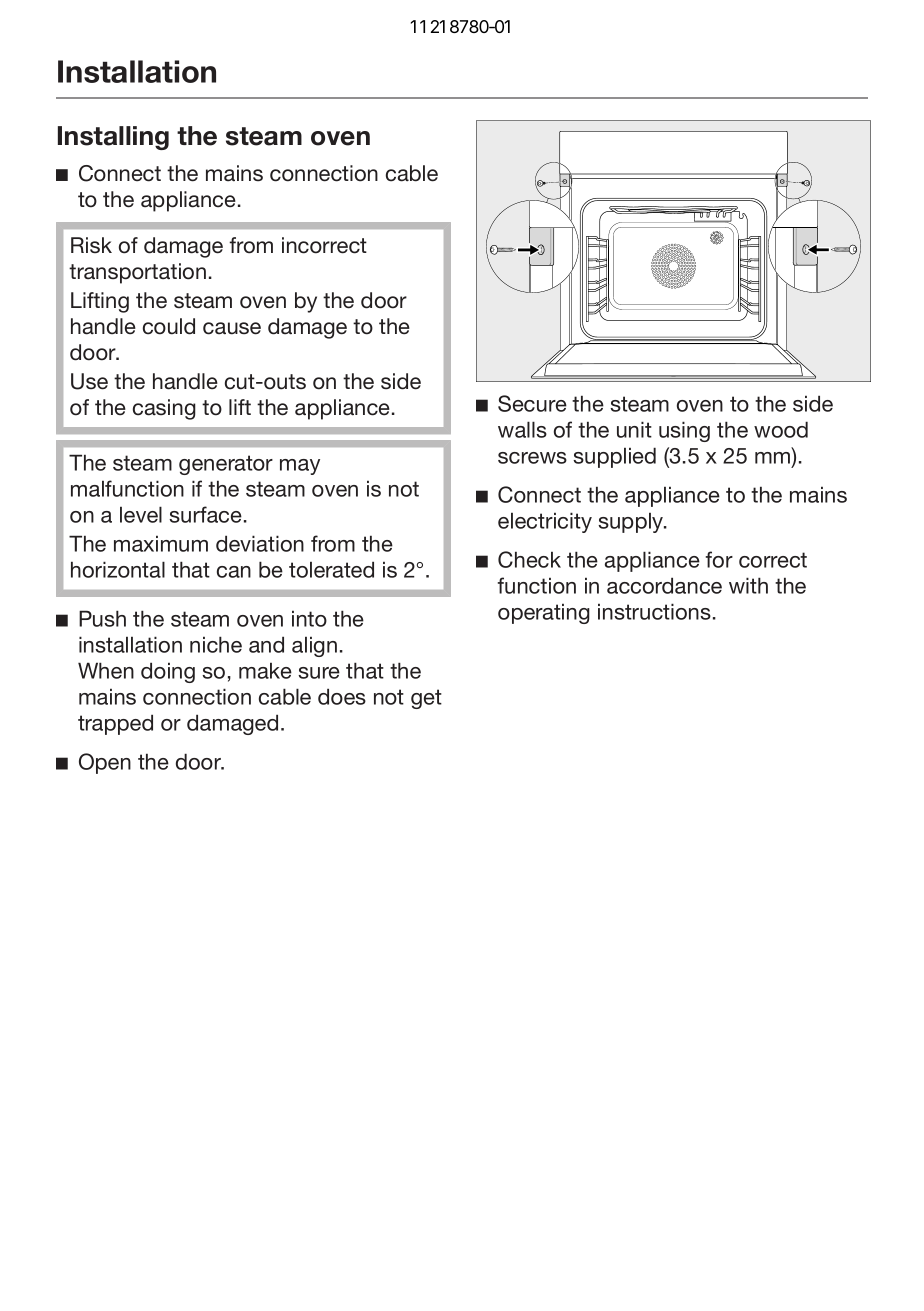 The image size is (924, 1311). Describe the element at coordinates (137, 273) in the page. I see `transportation` at that location.
